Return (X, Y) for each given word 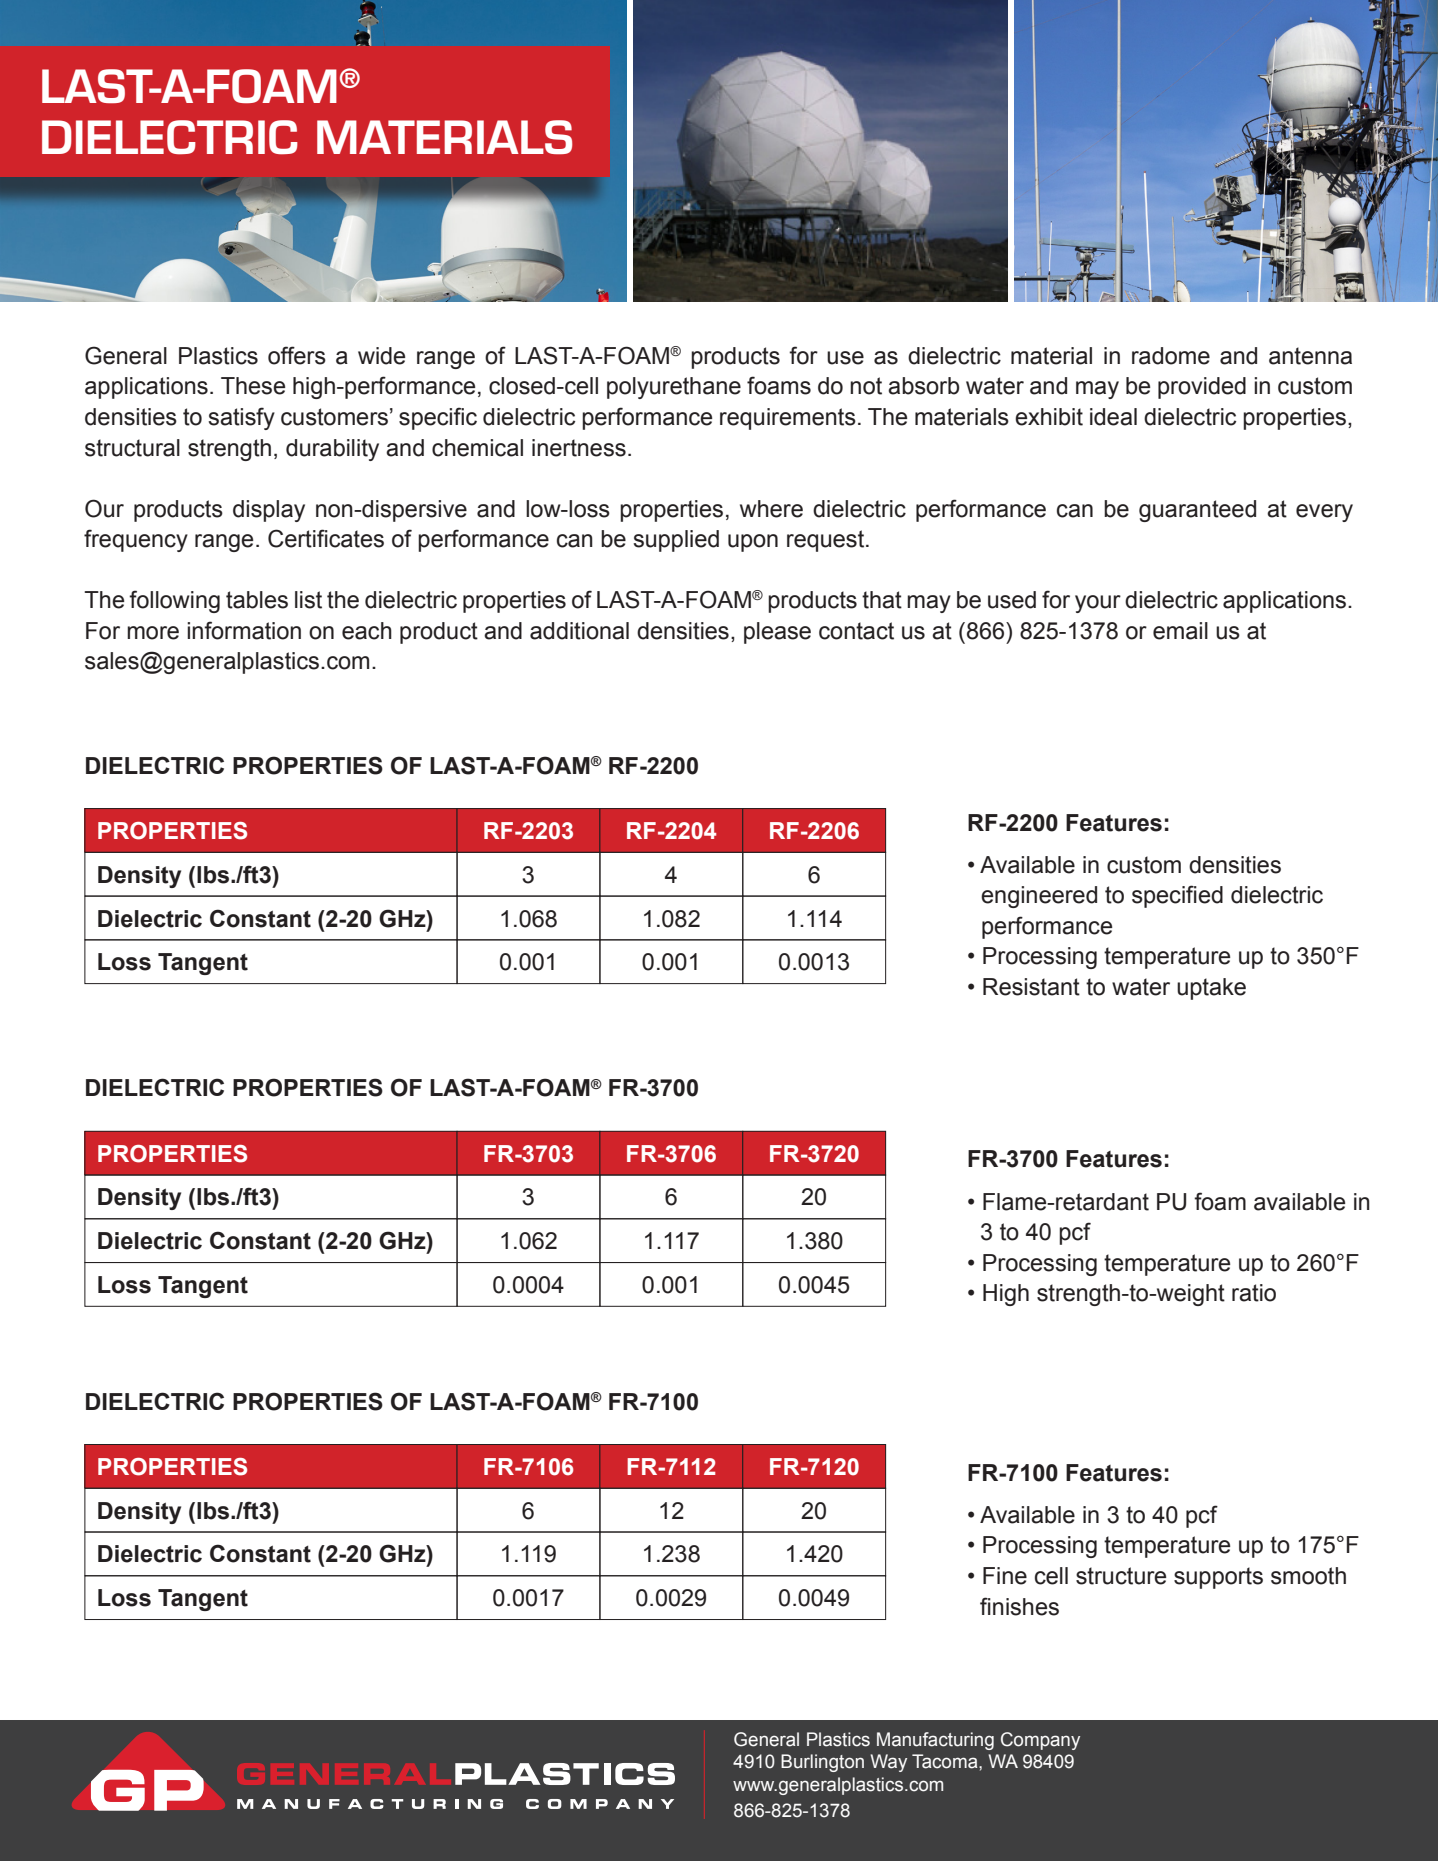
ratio (1254, 1293)
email (1180, 631)
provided (1202, 388)
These (253, 386)
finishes (1019, 1606)
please (777, 633)
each (367, 631)
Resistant (1031, 987)
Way (888, 1763)
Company (1040, 1741)
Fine (1005, 1576)
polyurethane (674, 388)
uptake (1211, 989)
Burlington (822, 1763)
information (244, 630)
